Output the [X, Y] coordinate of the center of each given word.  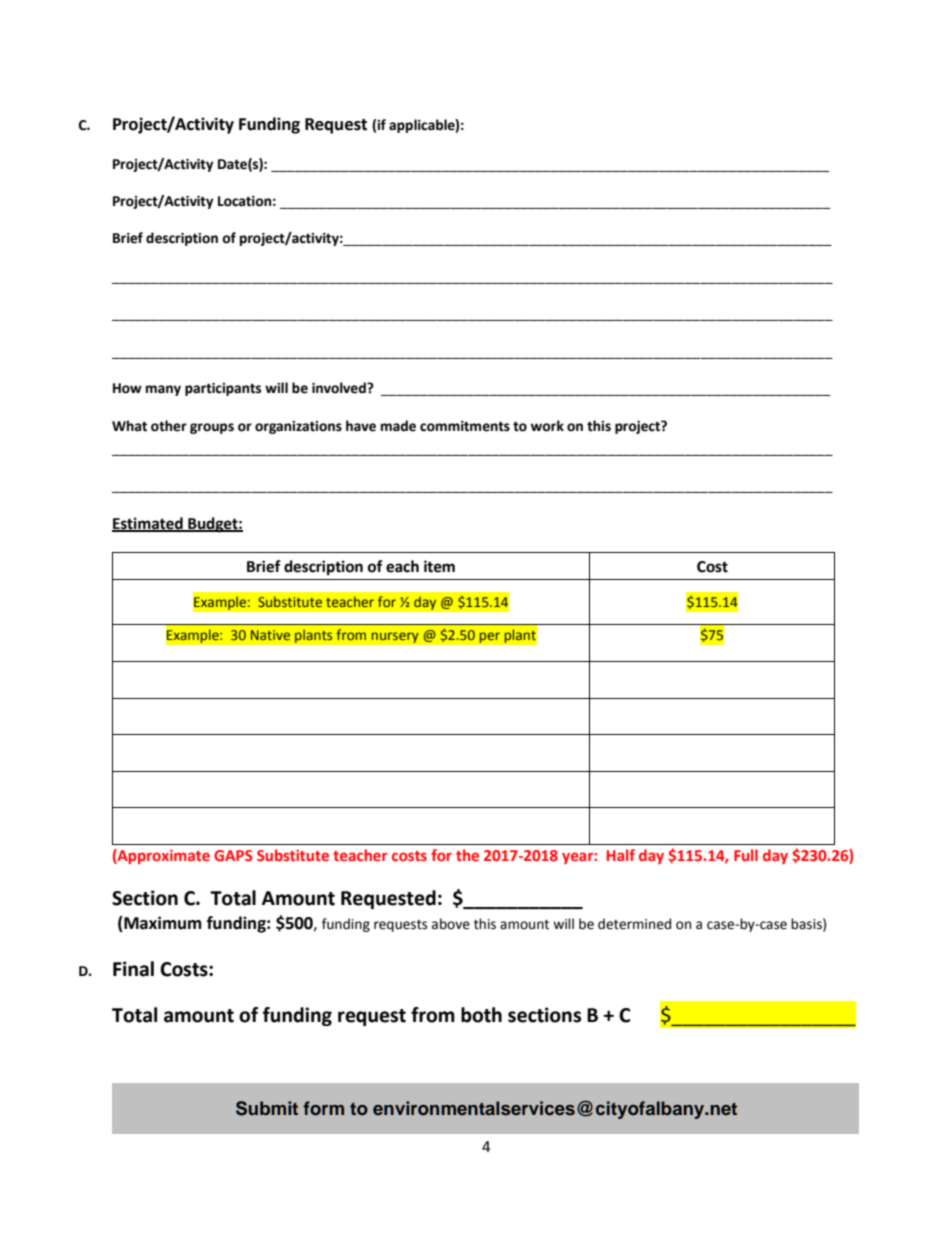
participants [223, 389]
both [481, 1015]
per [489, 637]
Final [133, 969]
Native [270, 635]
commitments [465, 426]
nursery [395, 637]
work [547, 426]
